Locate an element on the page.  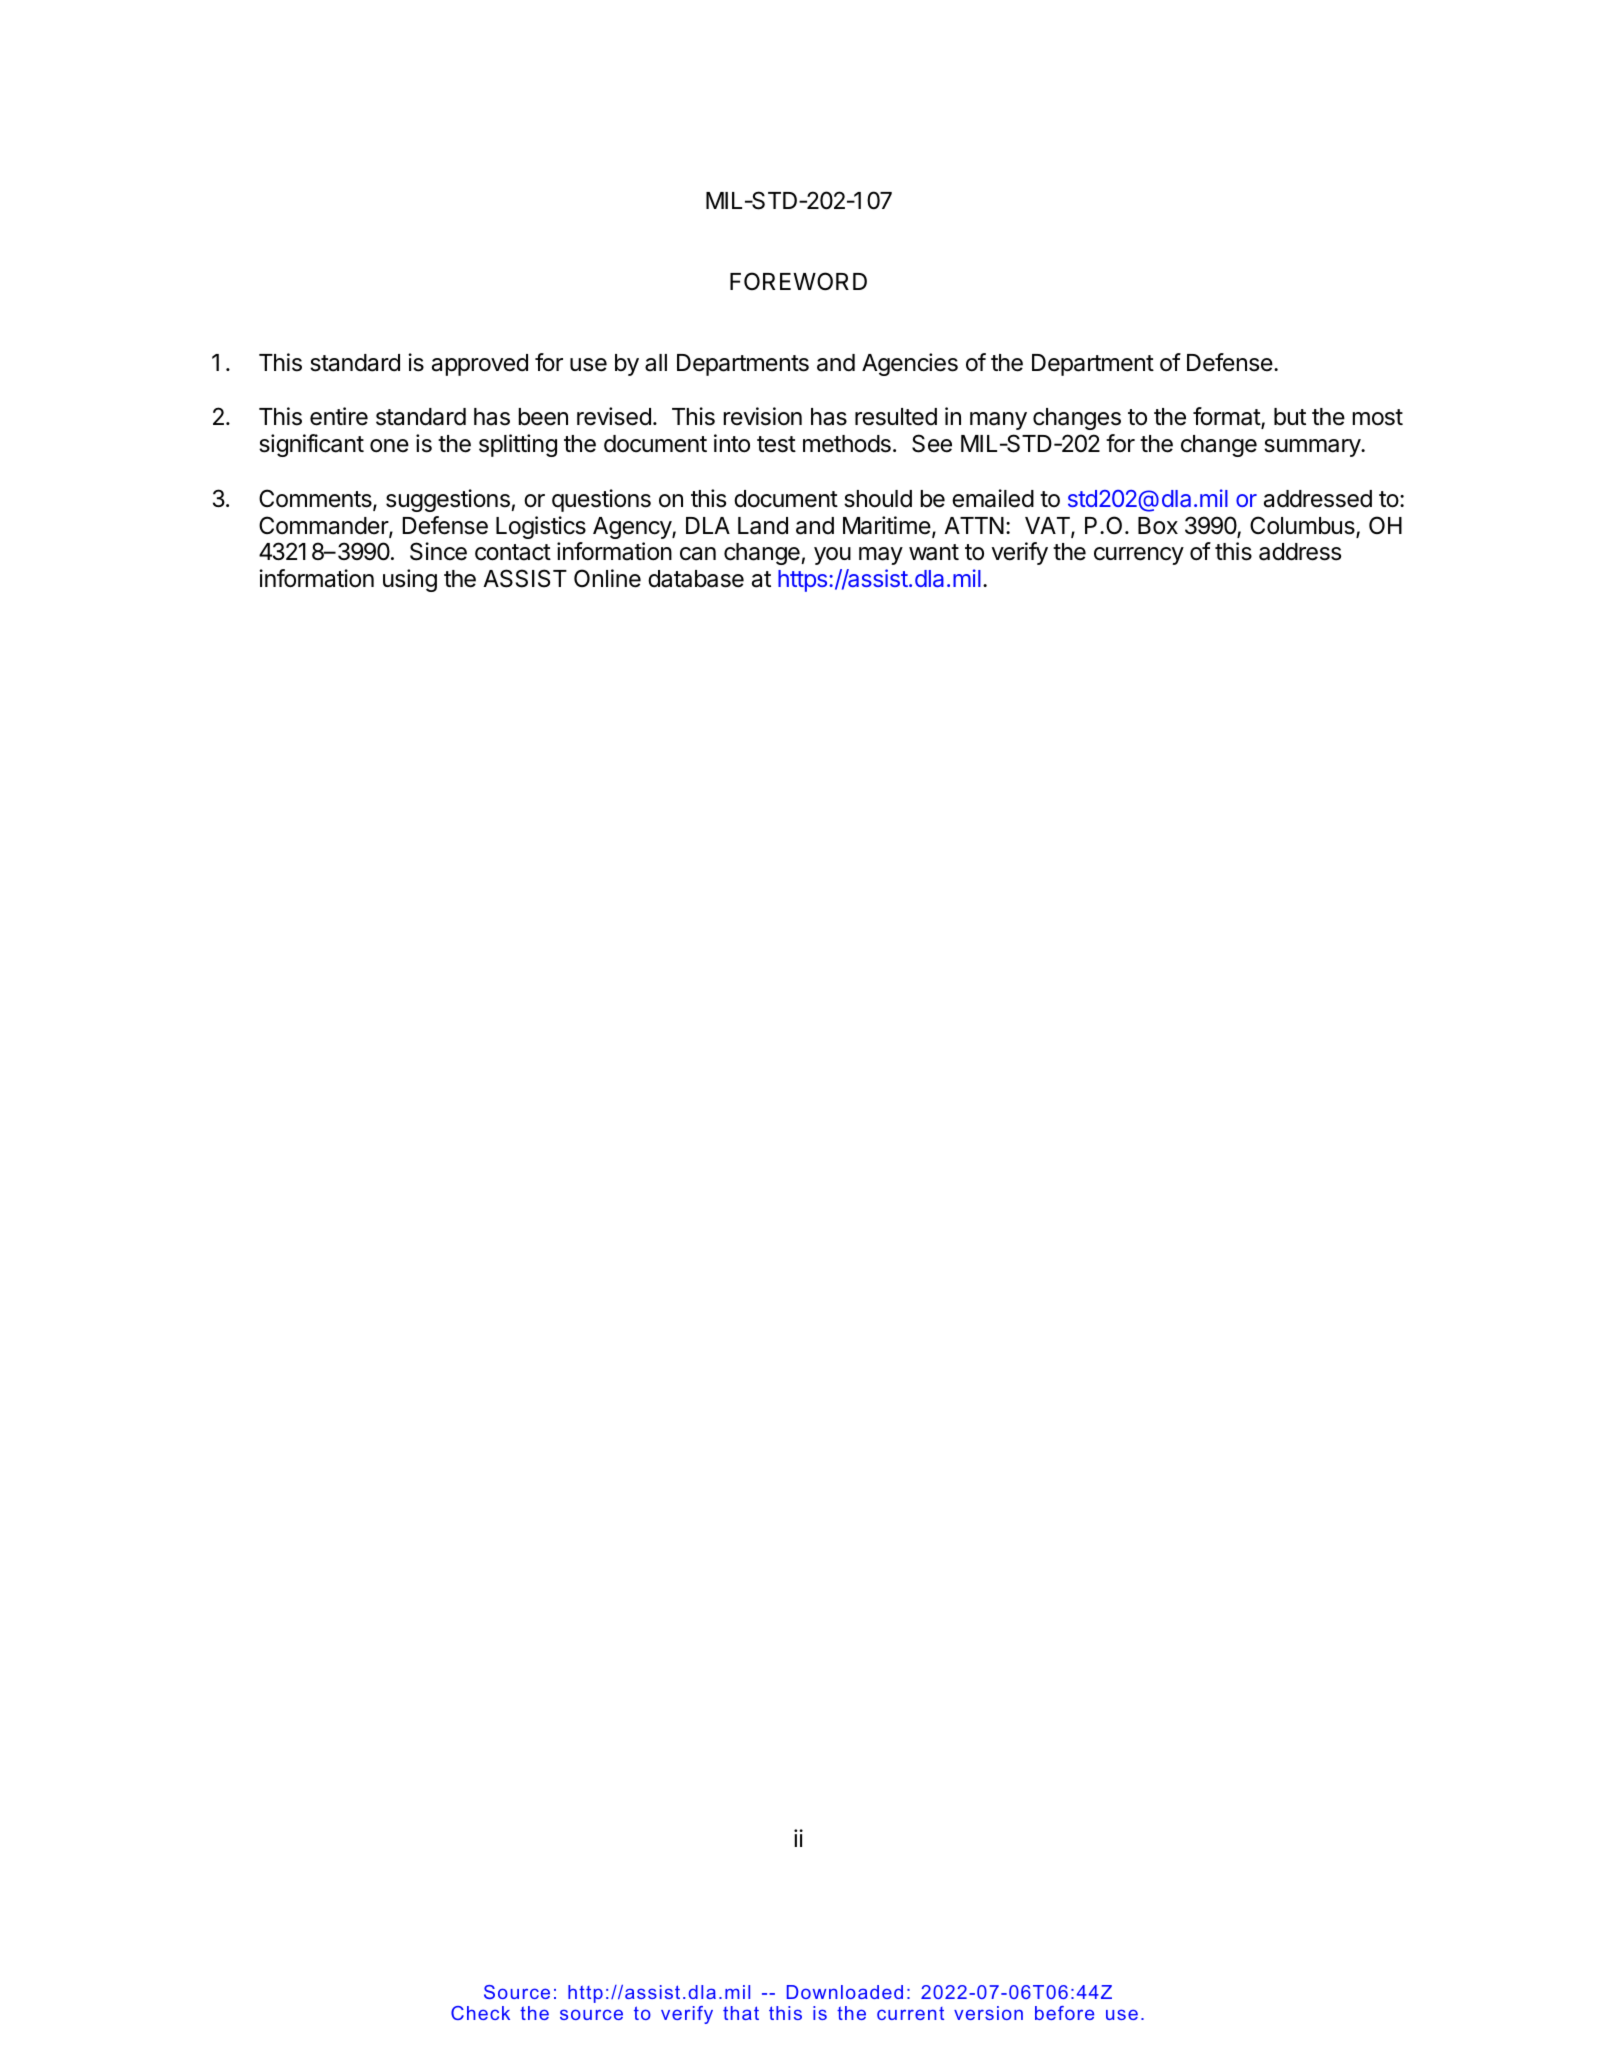
but is located at coordinates (1290, 417).
